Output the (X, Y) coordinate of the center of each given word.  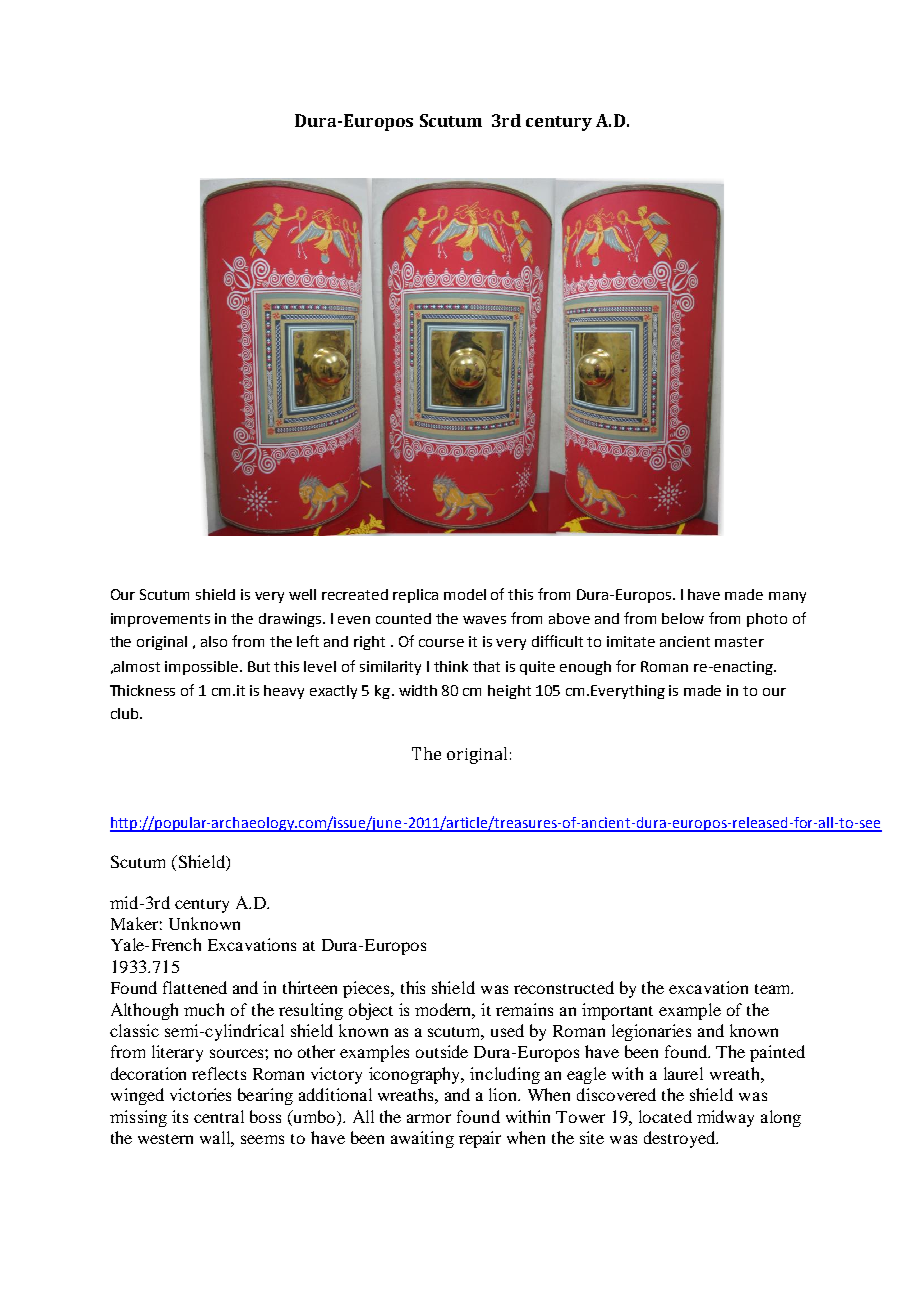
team (774, 989)
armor (429, 1118)
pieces (367, 989)
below (683, 618)
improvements (160, 620)
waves (484, 620)
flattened (195, 987)
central (219, 1116)
